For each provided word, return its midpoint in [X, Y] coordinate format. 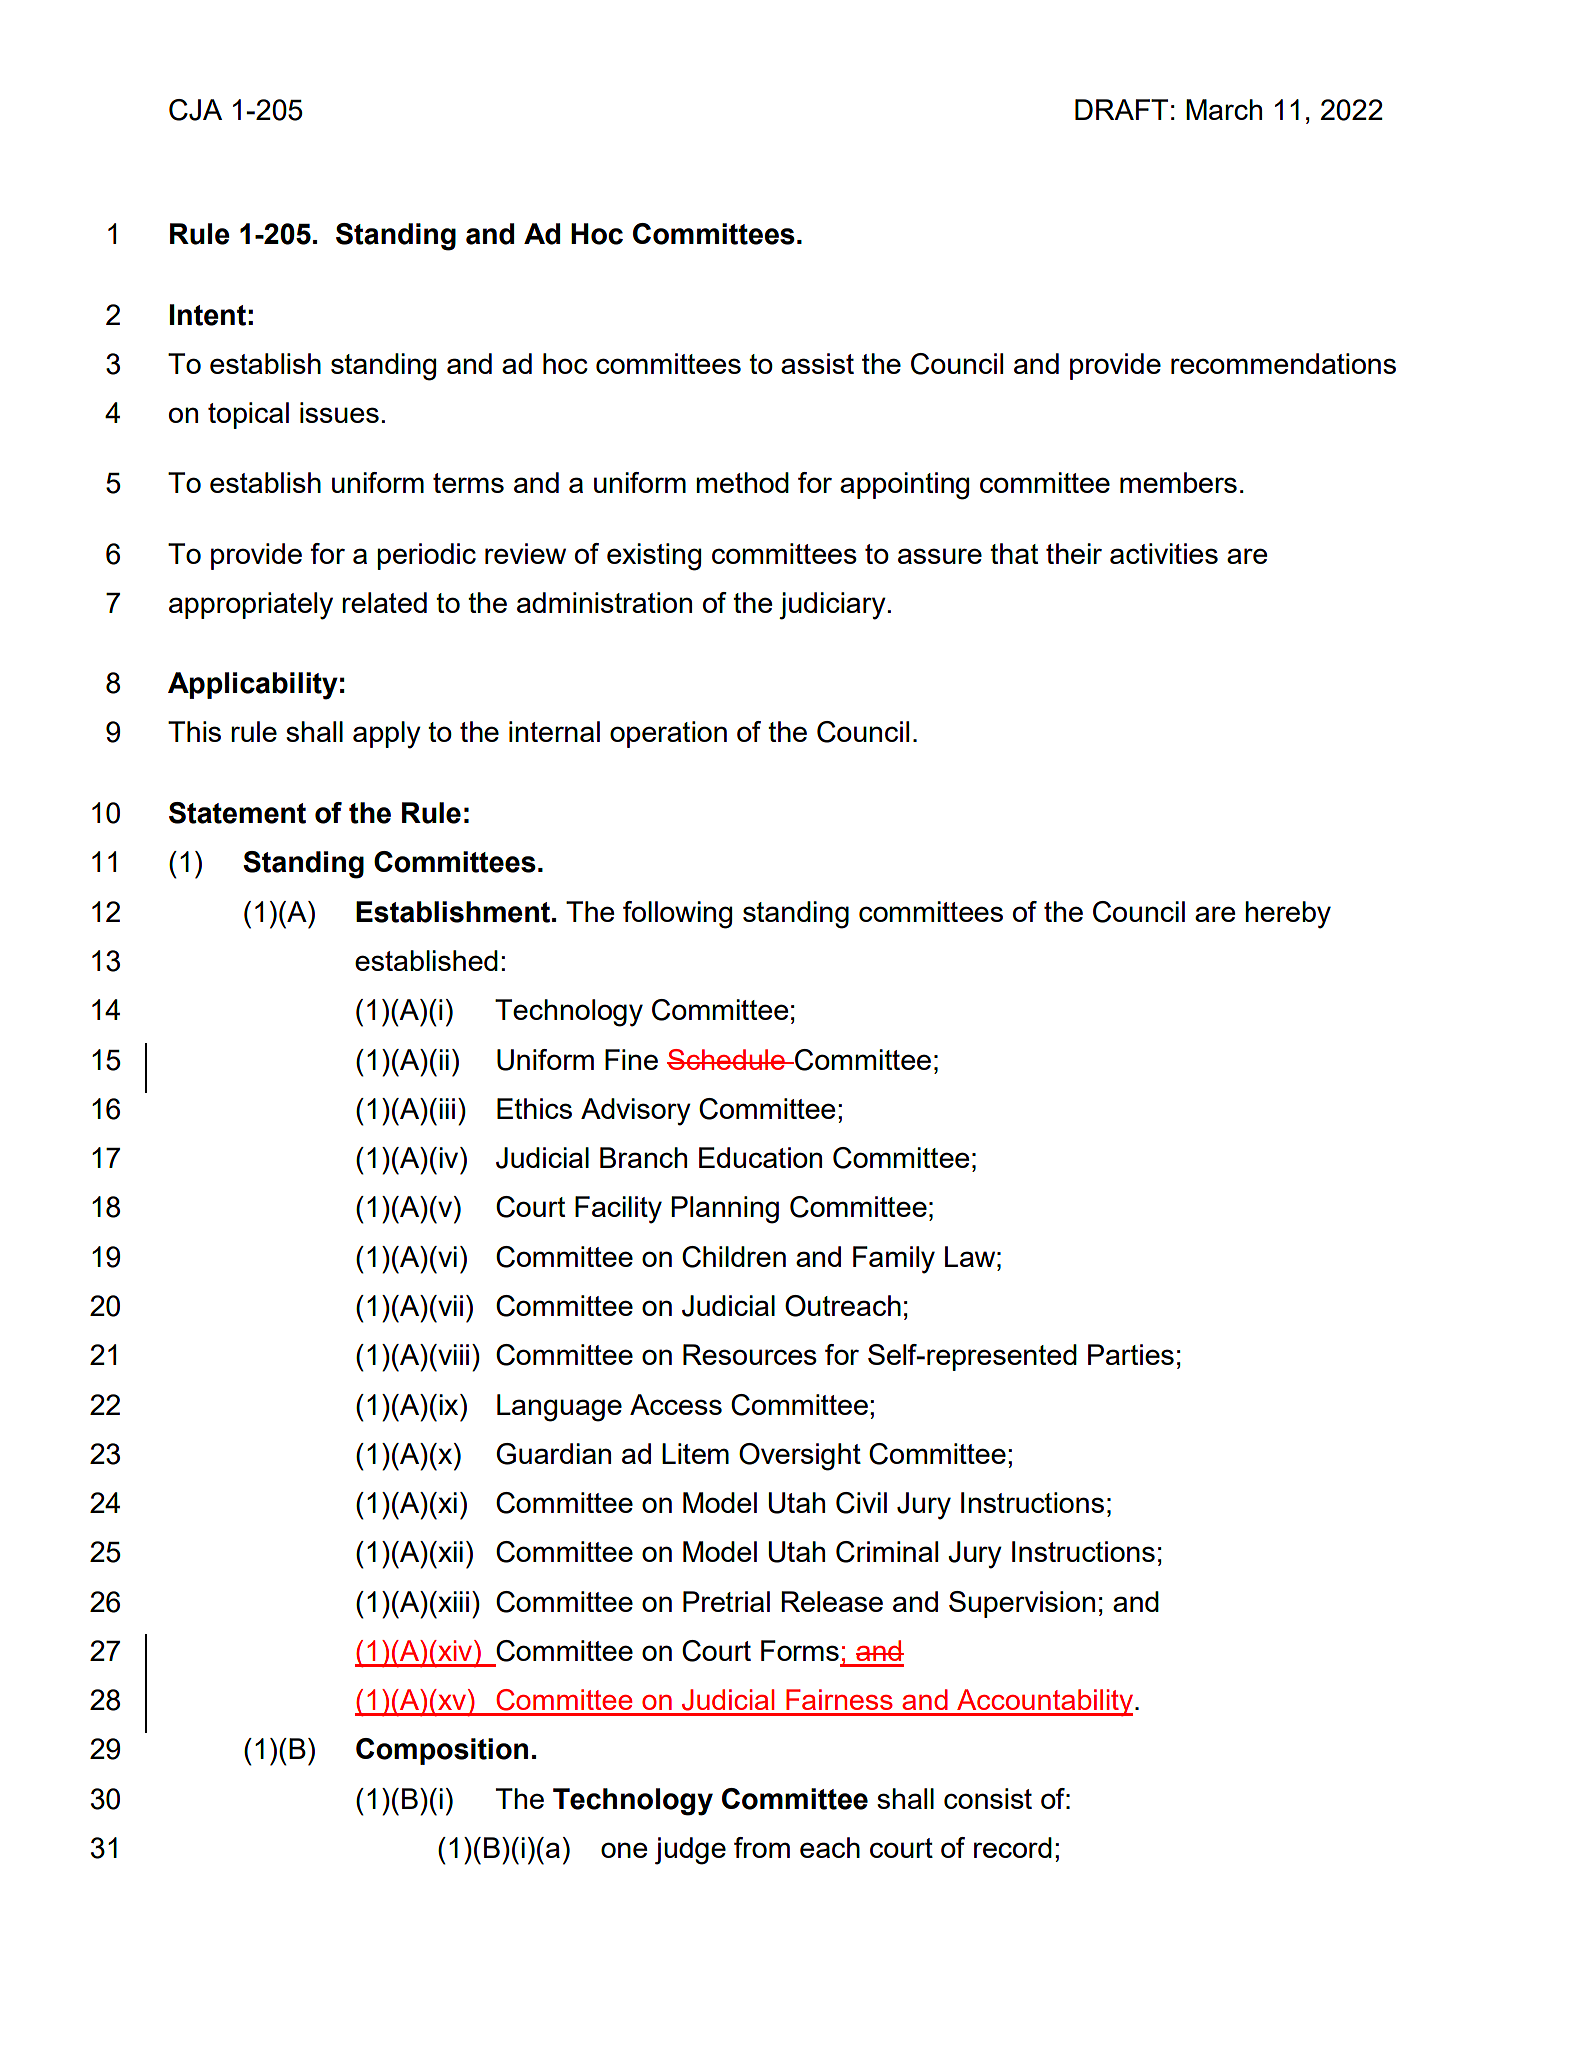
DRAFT [1121, 109]
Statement [237, 813]
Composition [442, 1751]
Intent [208, 315]
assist [817, 363]
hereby [1288, 915]
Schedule [727, 1059]
